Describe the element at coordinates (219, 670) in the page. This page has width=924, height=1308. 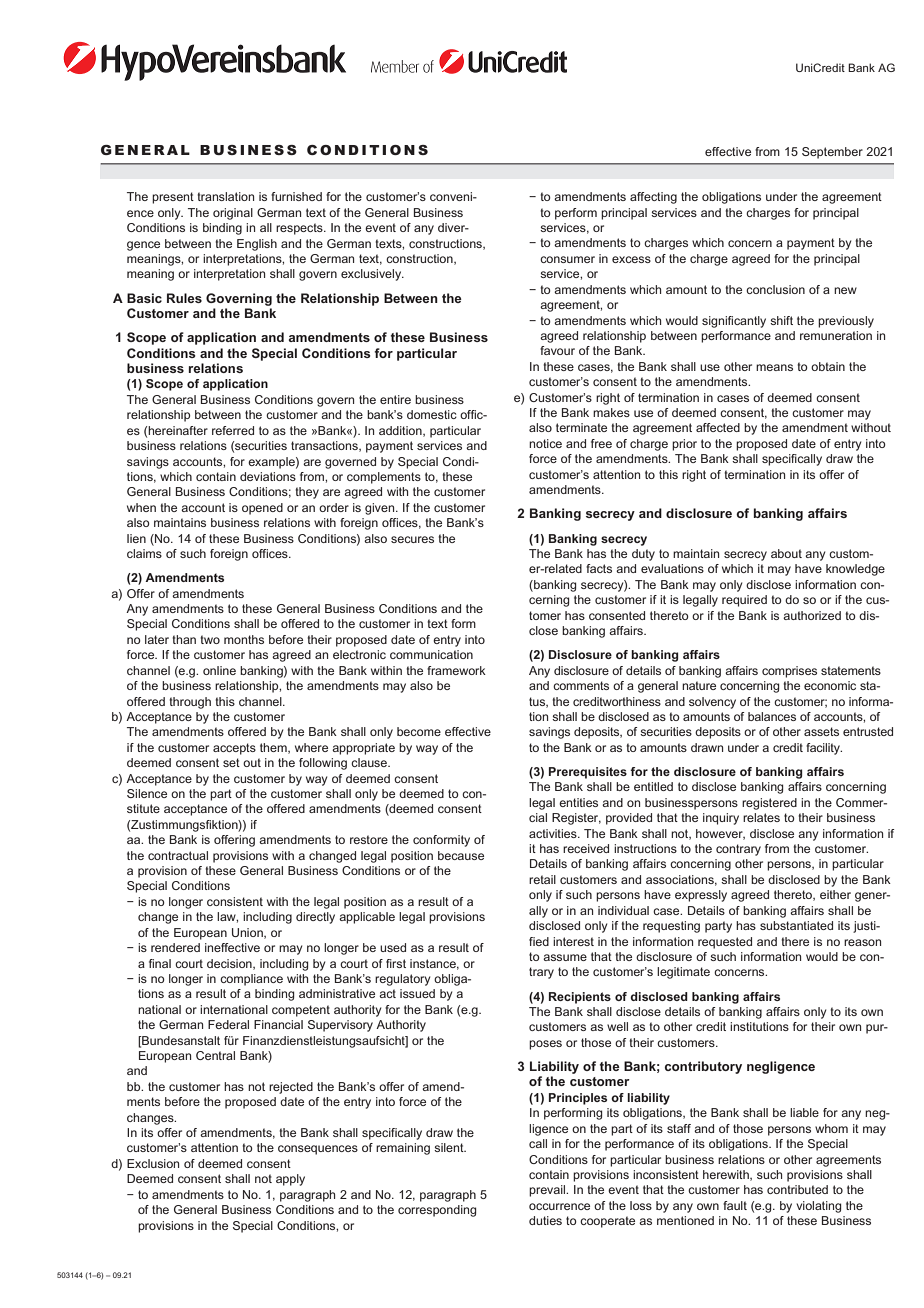
I see `online` at that location.
